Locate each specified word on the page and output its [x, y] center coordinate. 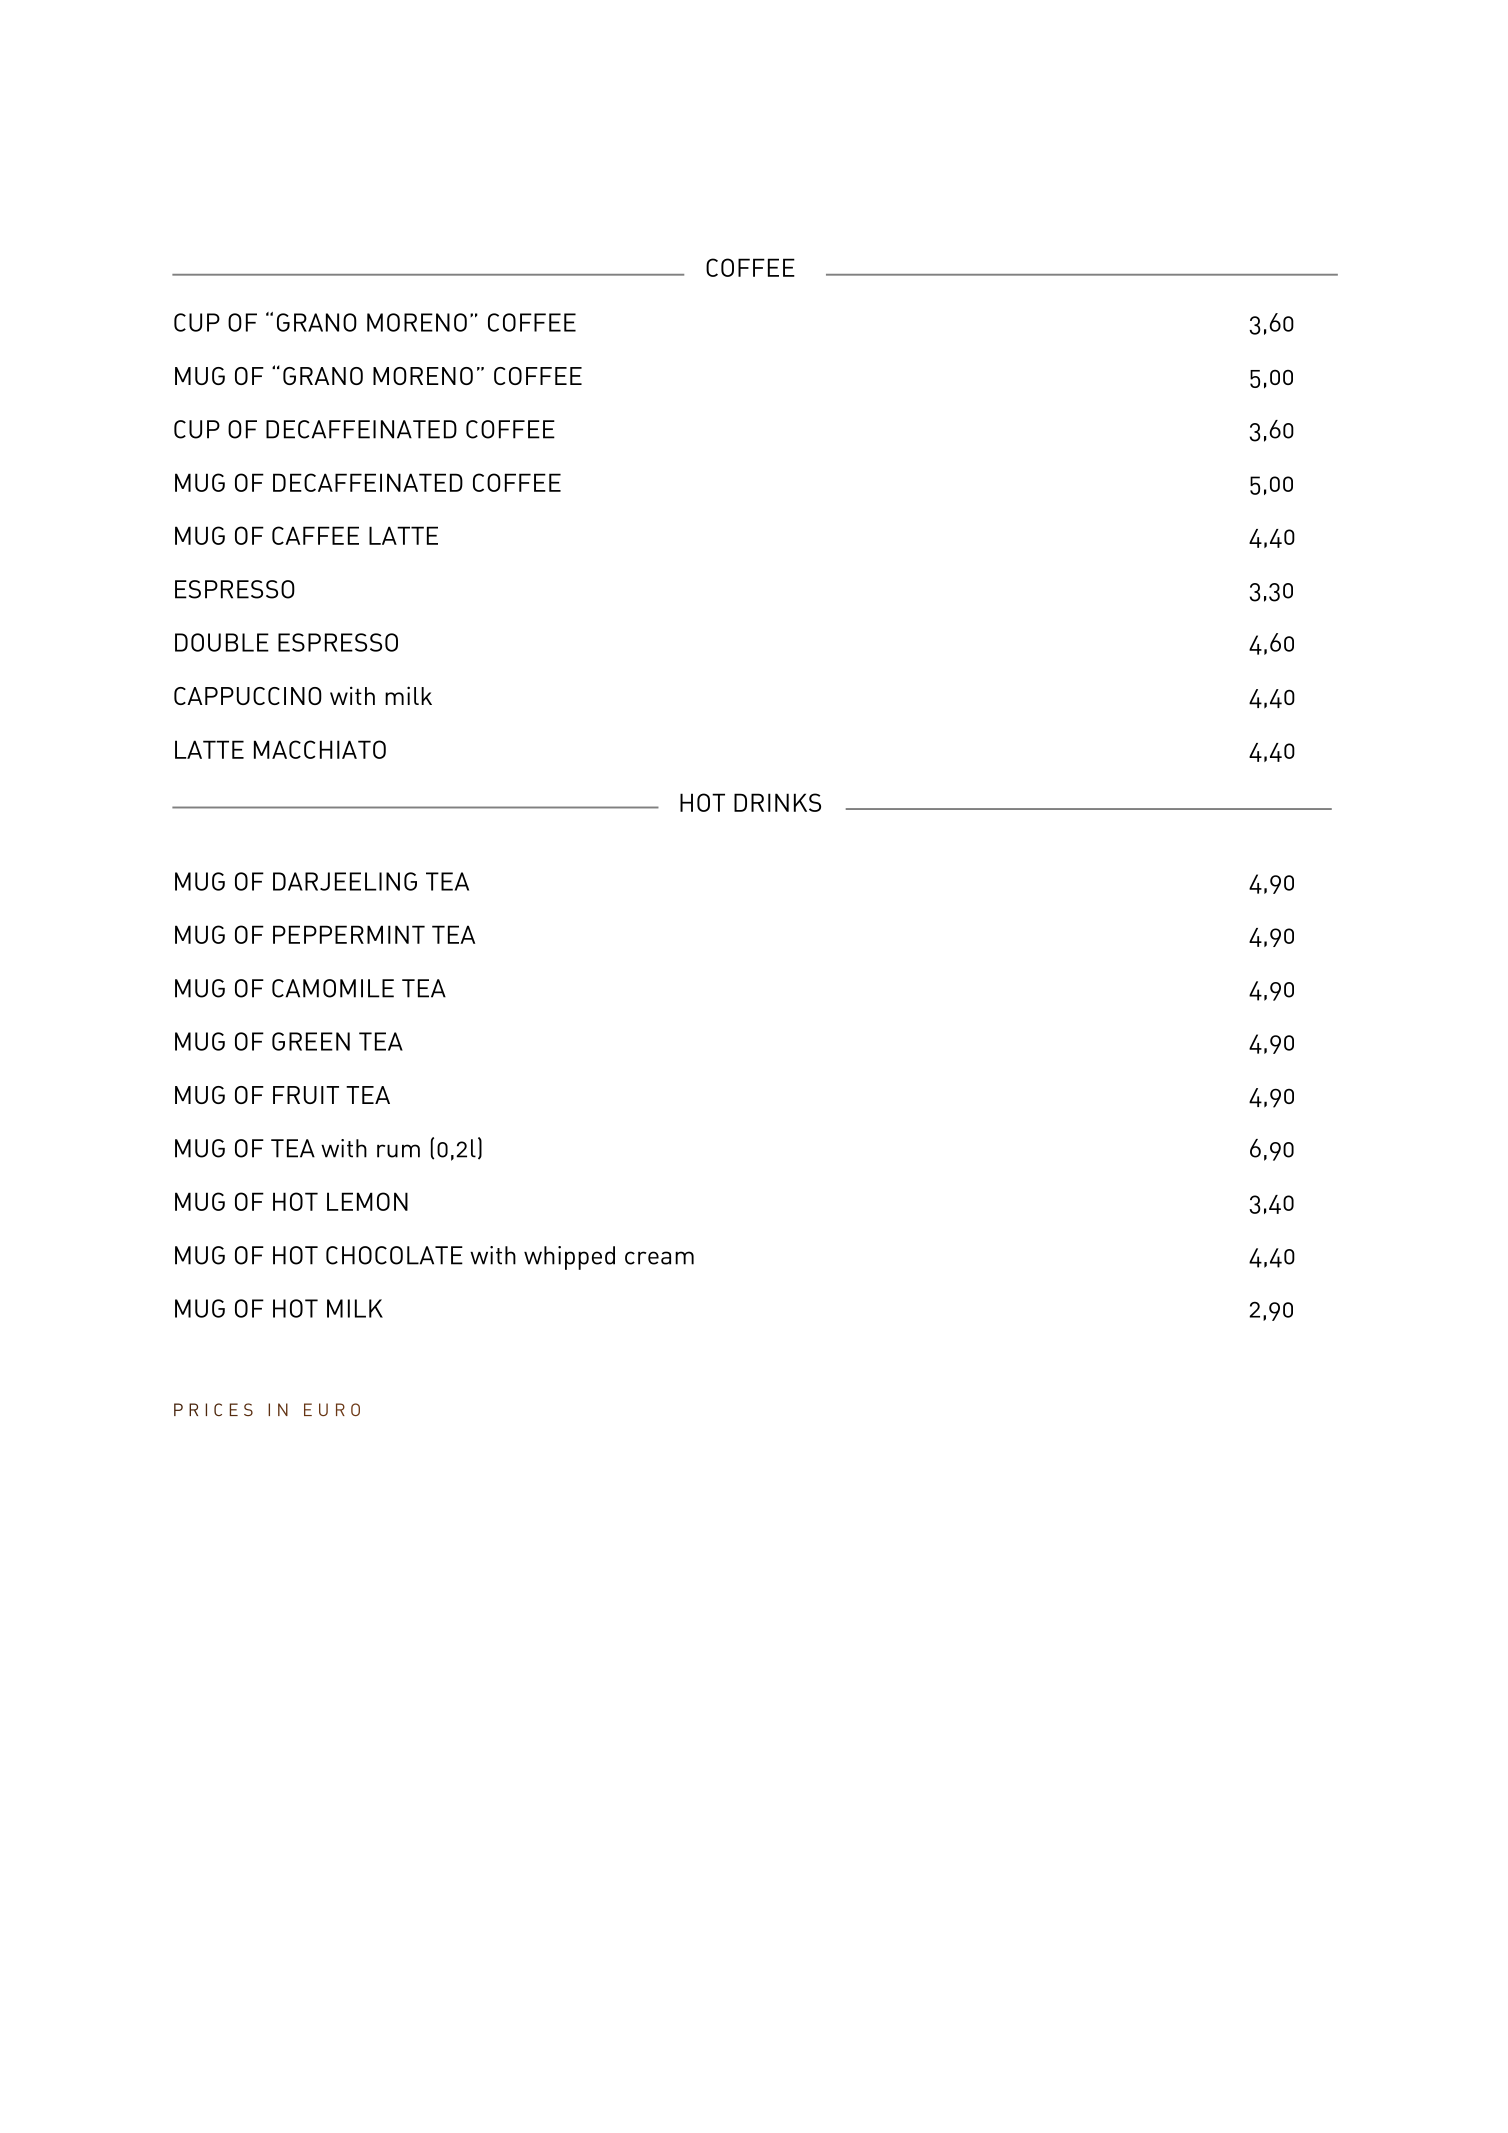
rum [398, 1151]
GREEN [311, 1041]
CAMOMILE [333, 988]
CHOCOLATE [394, 1255]
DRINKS [777, 802]
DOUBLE [222, 642]
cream [659, 1258]
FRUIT [306, 1095]
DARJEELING [345, 881]
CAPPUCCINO [248, 696]
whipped [569, 1258]
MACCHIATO [320, 749]
